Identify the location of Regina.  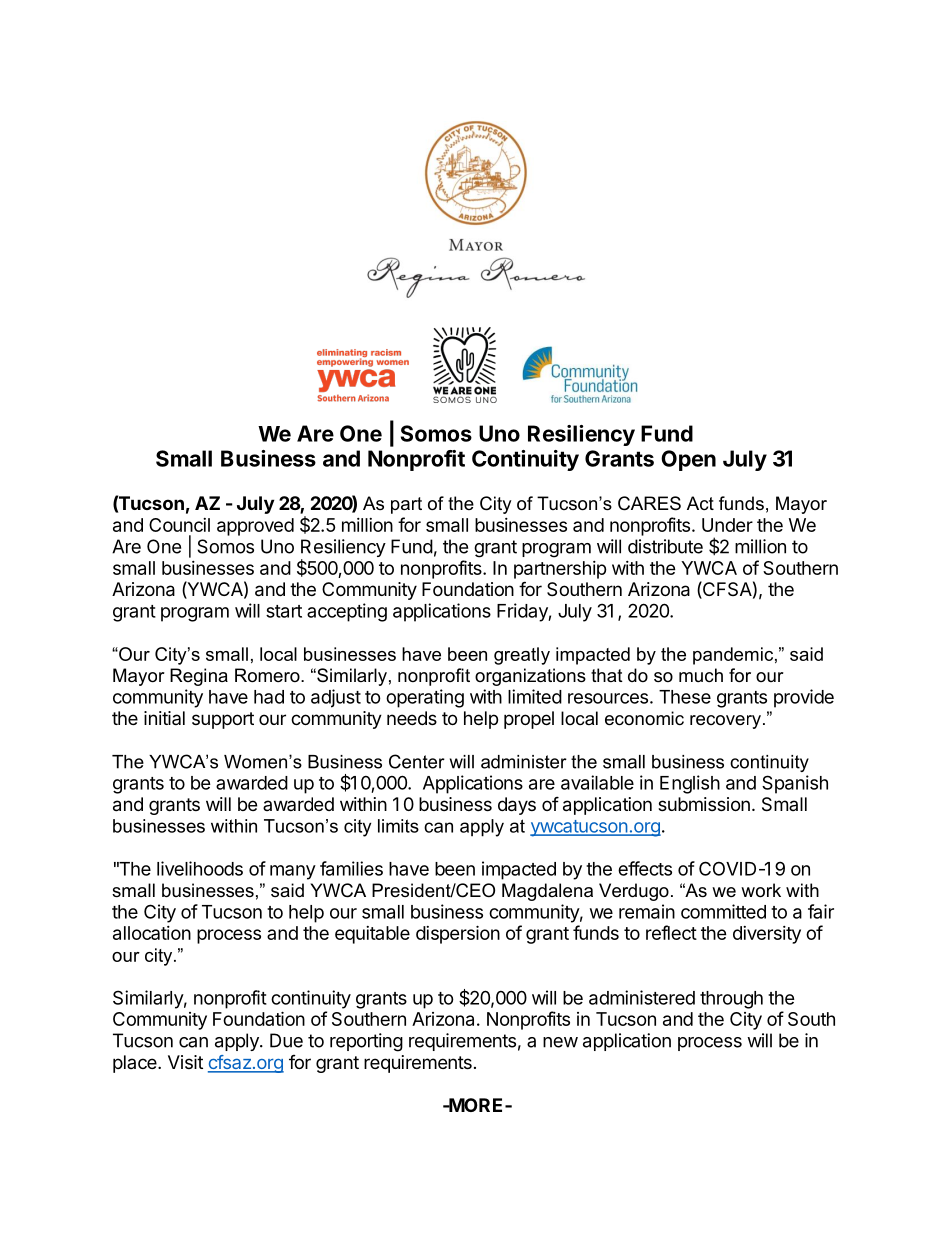
(199, 677).
